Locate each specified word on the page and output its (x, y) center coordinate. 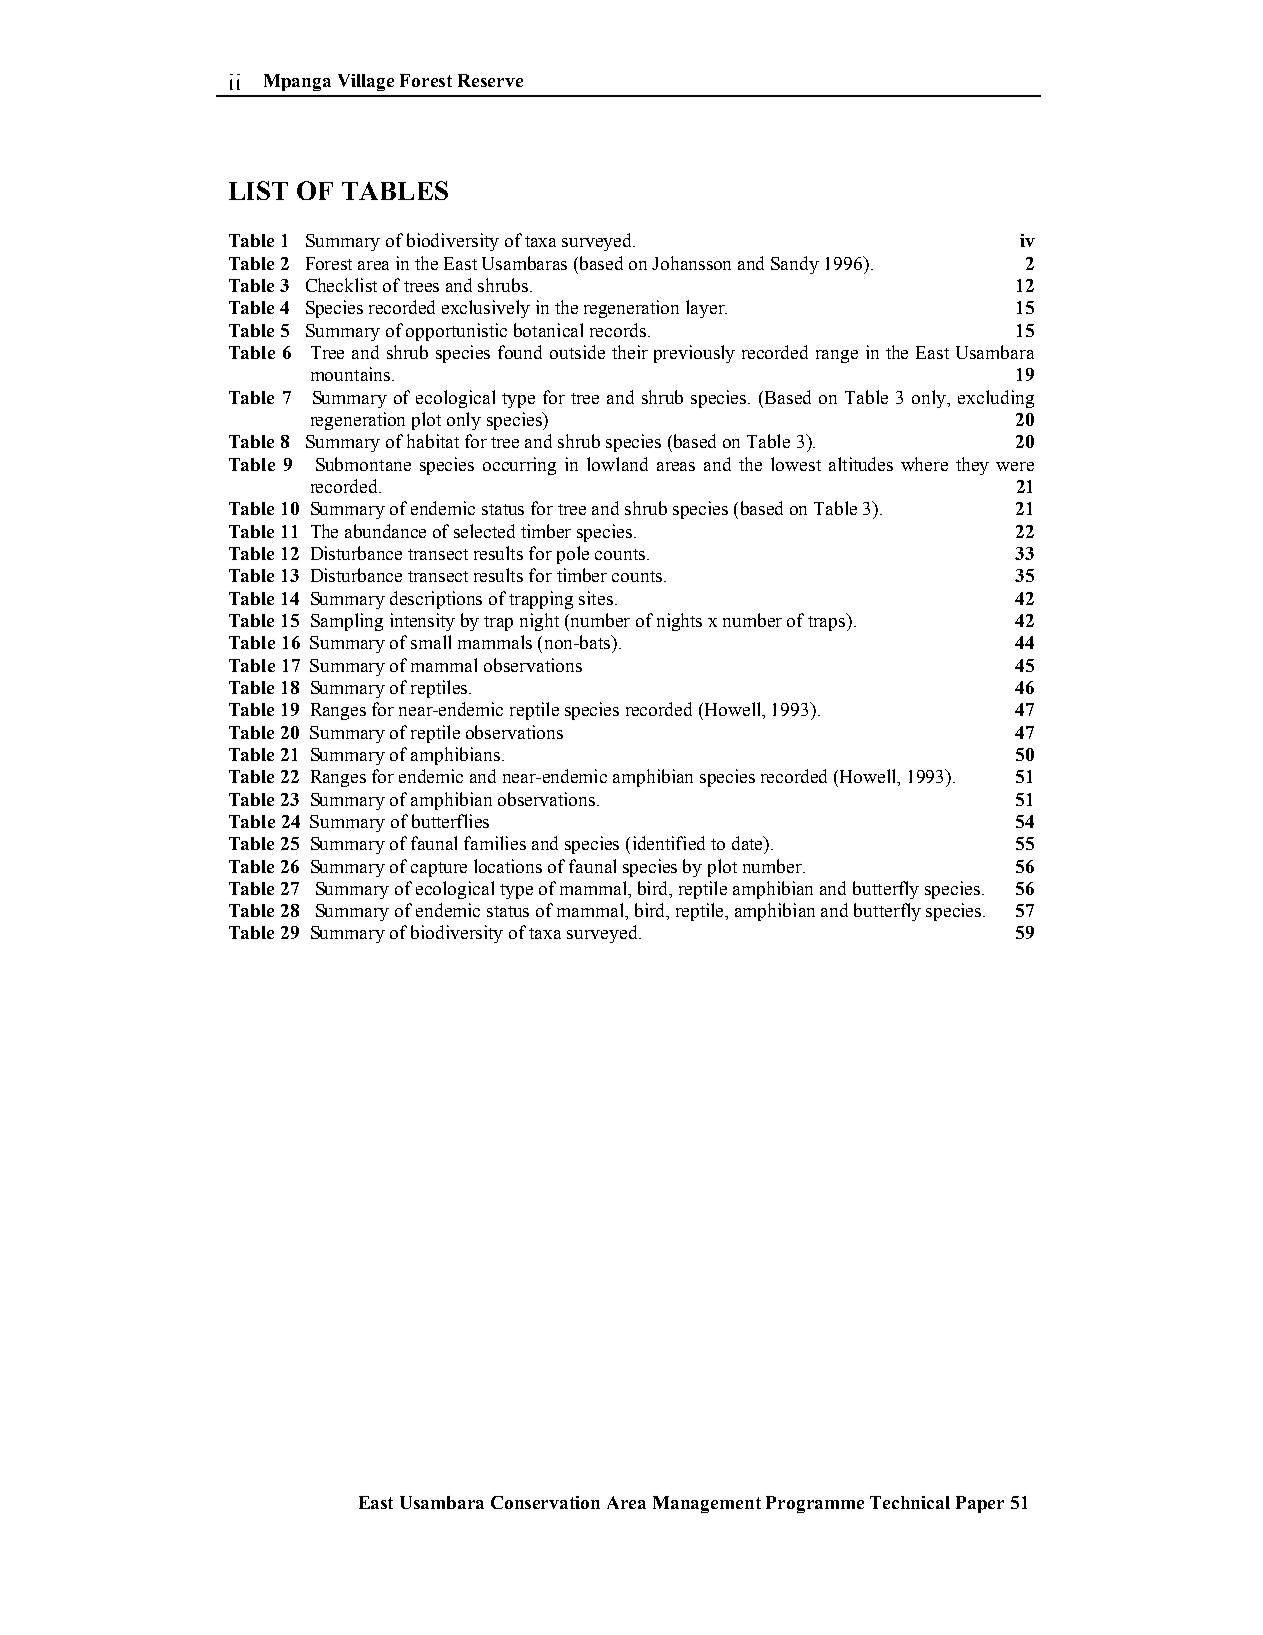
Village (366, 82)
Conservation (545, 1502)
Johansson (691, 263)
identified (669, 843)
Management (707, 1504)
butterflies (450, 821)
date (749, 844)
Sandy (795, 265)
